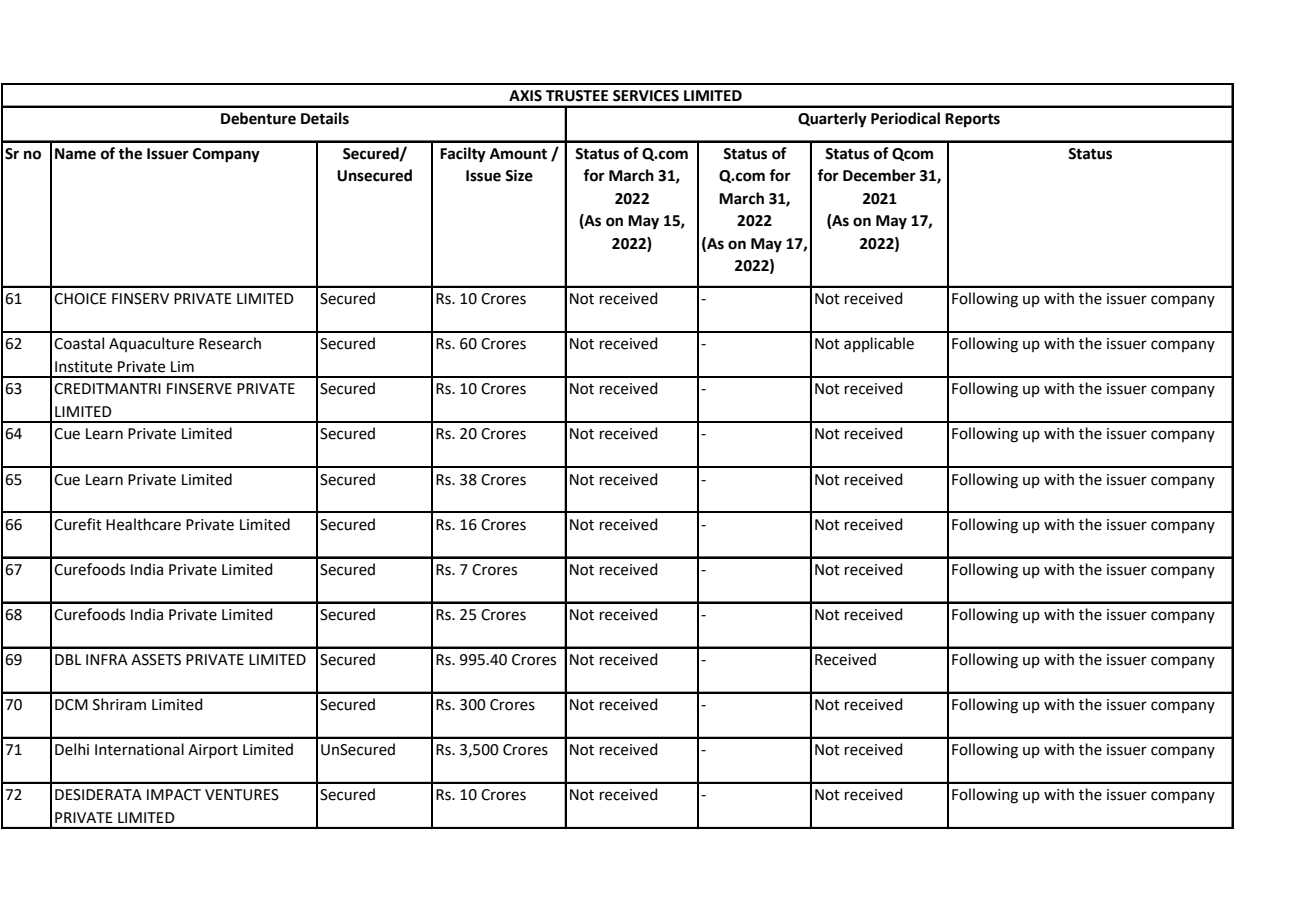  Describe the element at coordinates (258, 118) in the screenshot. I see `Debenture` at that location.
